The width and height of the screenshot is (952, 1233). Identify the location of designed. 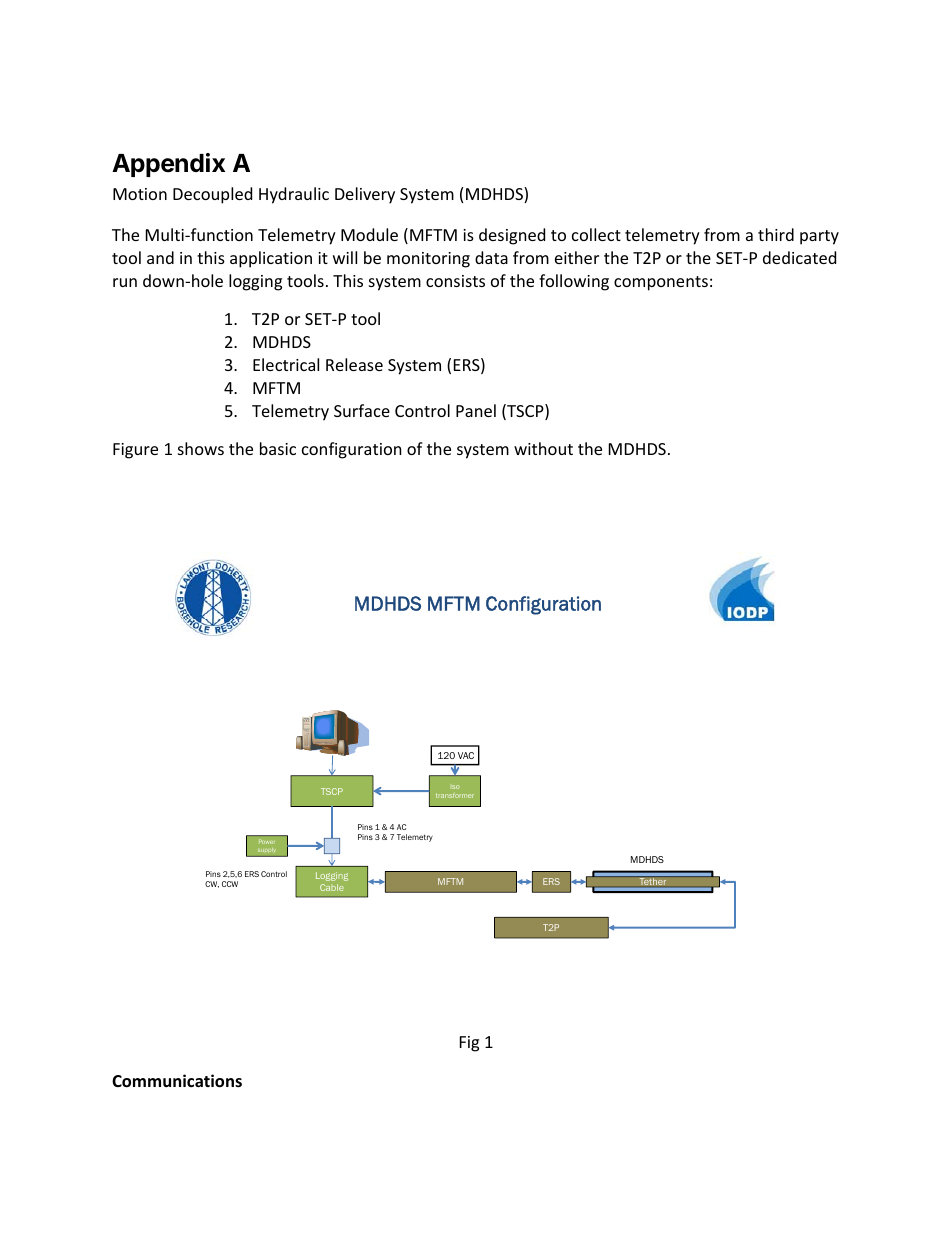
(512, 236).
